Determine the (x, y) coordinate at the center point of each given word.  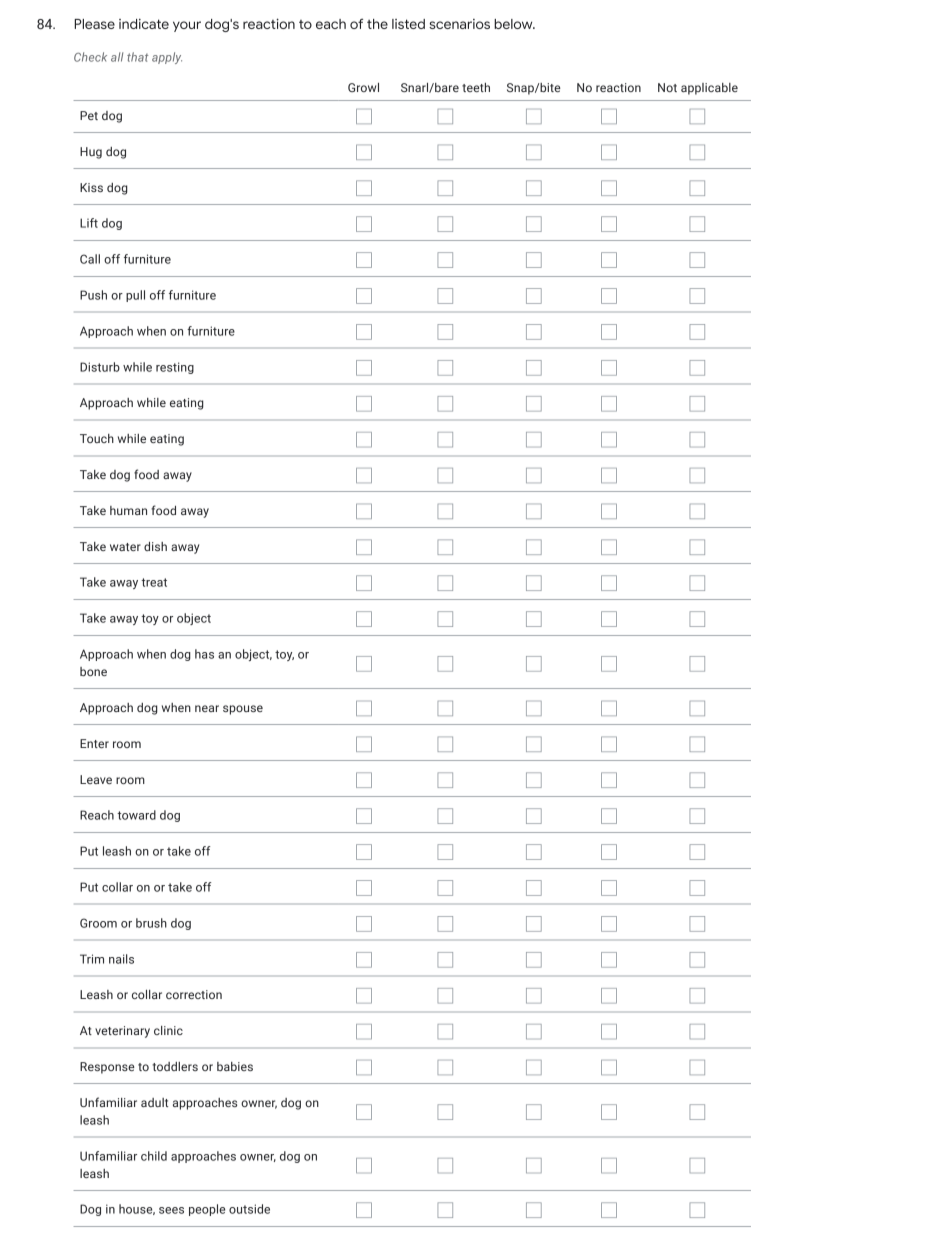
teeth (476, 87)
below (514, 24)
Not (667, 87)
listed (408, 24)
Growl (363, 87)
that (137, 57)
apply (167, 58)
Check (90, 57)
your (187, 26)
